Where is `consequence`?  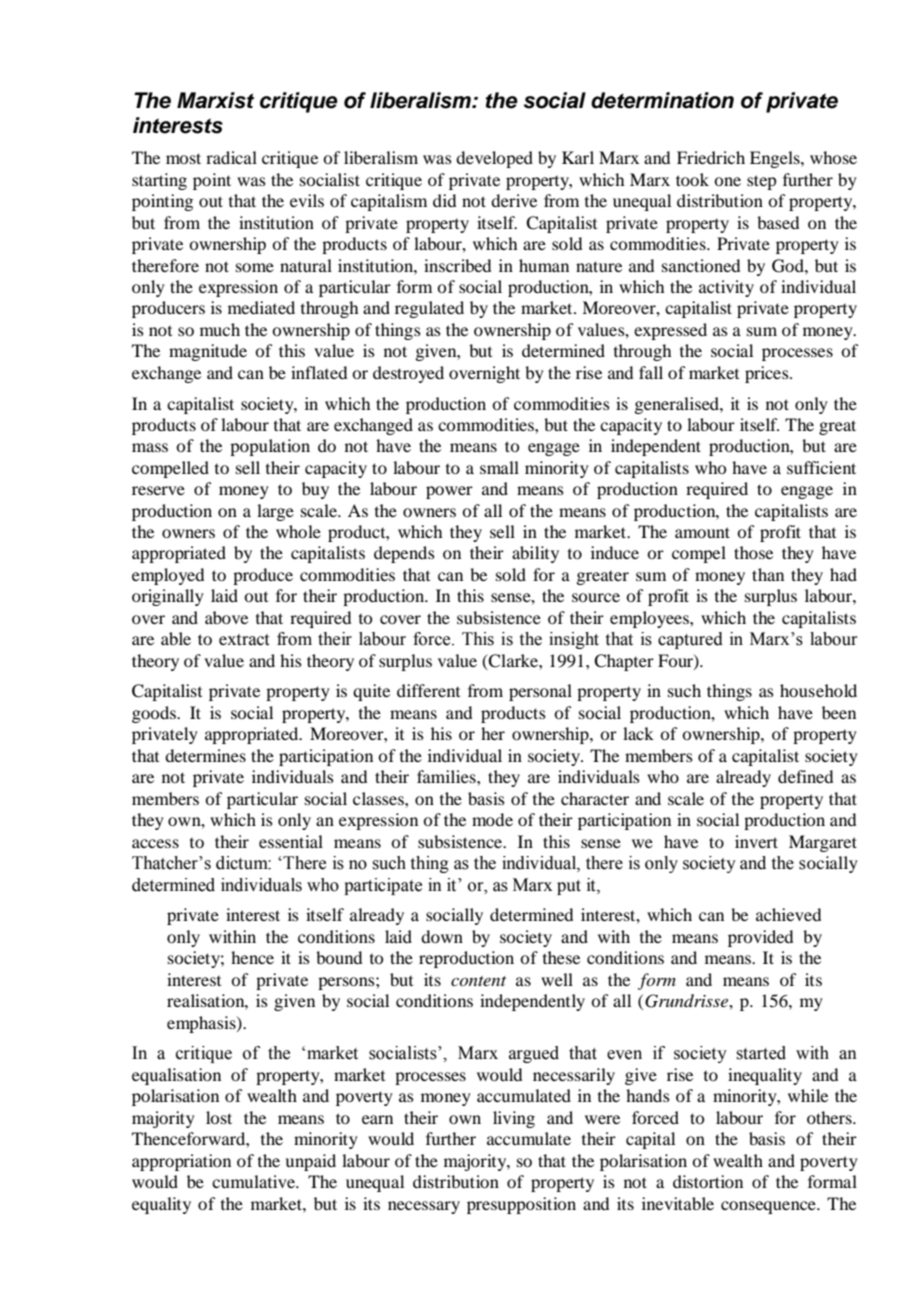 consequence is located at coordinates (769, 1207).
